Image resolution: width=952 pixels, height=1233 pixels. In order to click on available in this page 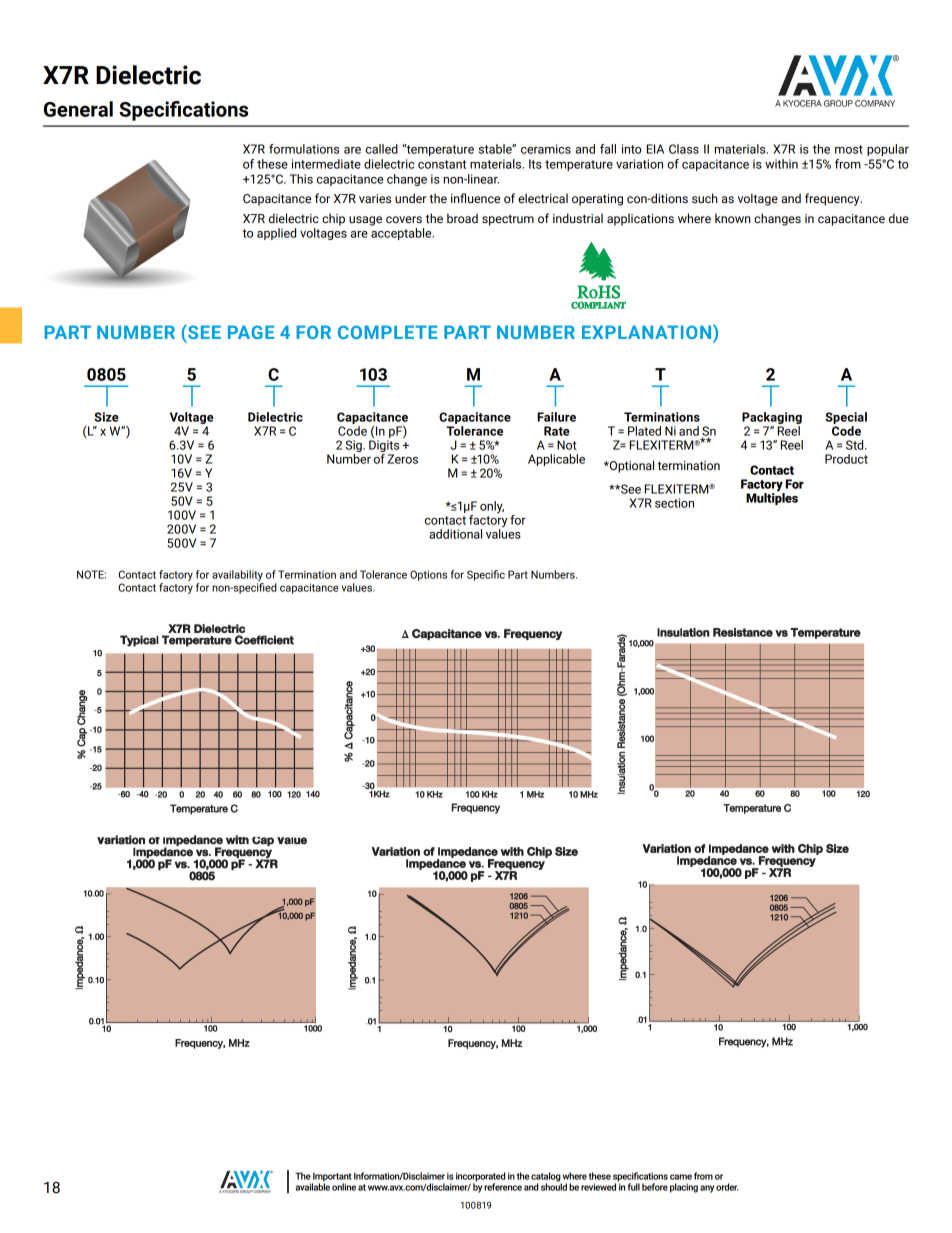, I will do `click(312, 1186)`.
